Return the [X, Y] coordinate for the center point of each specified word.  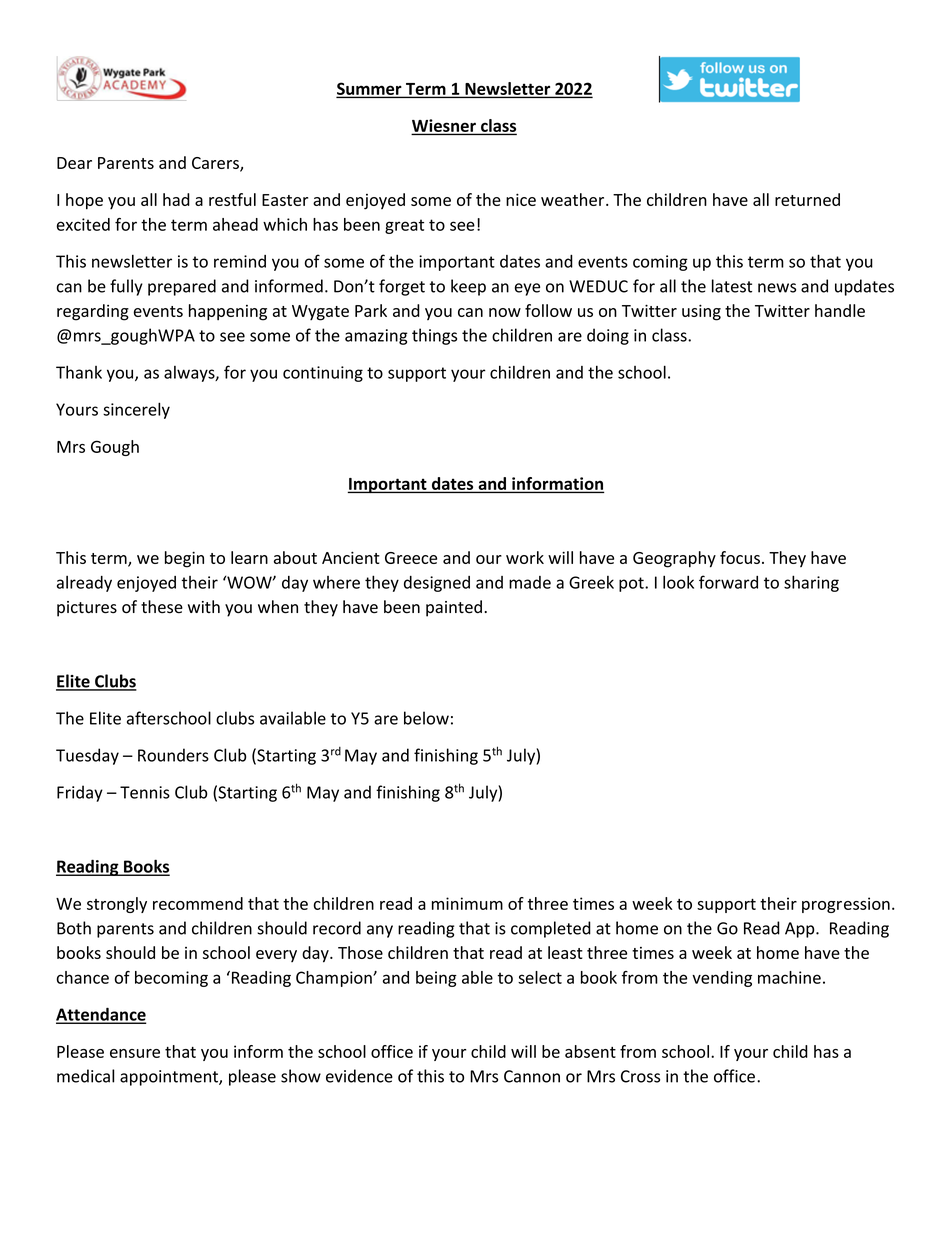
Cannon [532, 1076]
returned [807, 199]
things [434, 336]
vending [722, 979]
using [701, 312]
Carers [216, 164]
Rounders [173, 755]
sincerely [136, 410]
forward [728, 582]
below [426, 718]
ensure [135, 1053]
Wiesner [445, 126]
